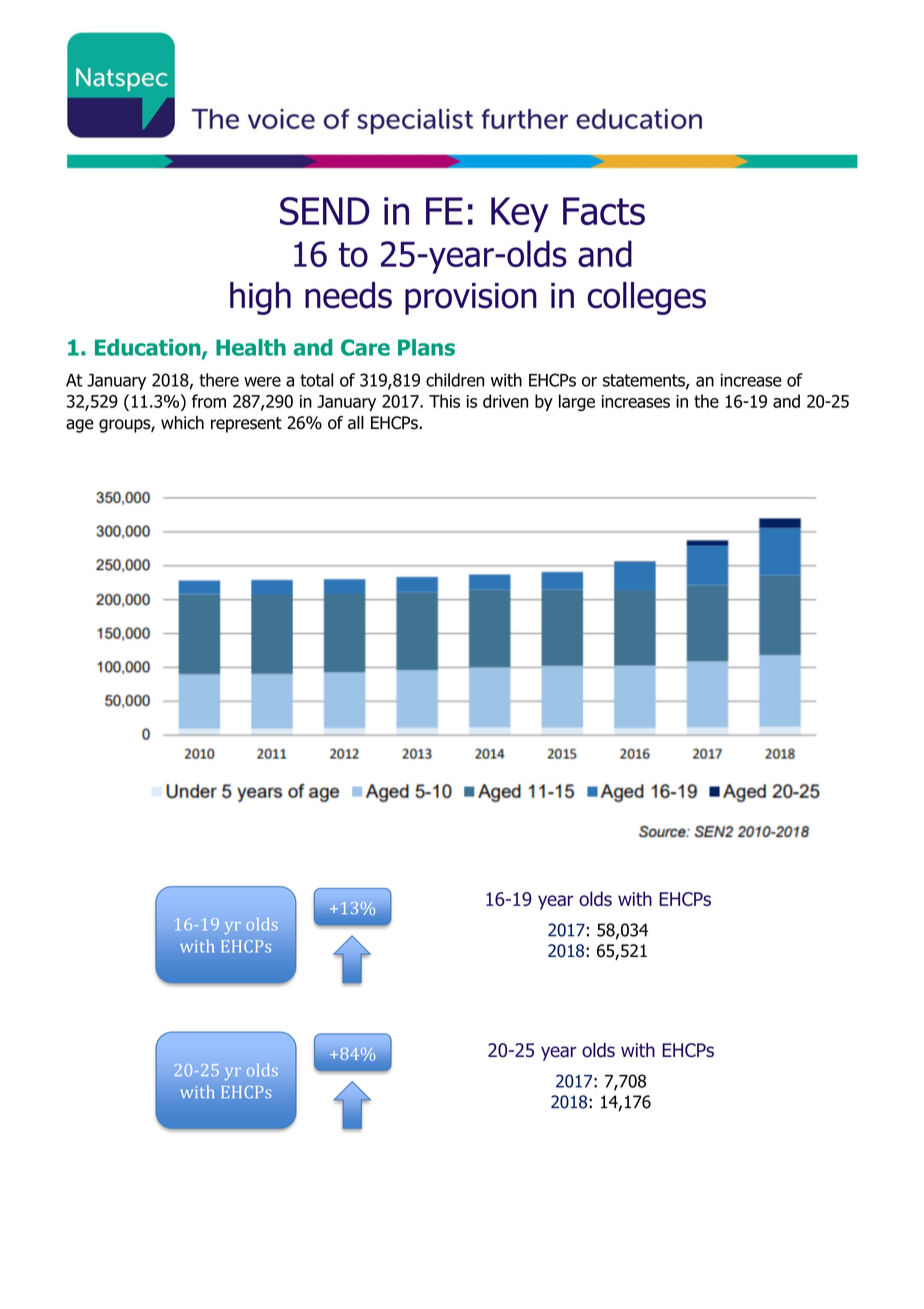 This document has width=924, height=1309. Describe the element at coordinates (149, 348) in the document. I see `Education` at that location.
